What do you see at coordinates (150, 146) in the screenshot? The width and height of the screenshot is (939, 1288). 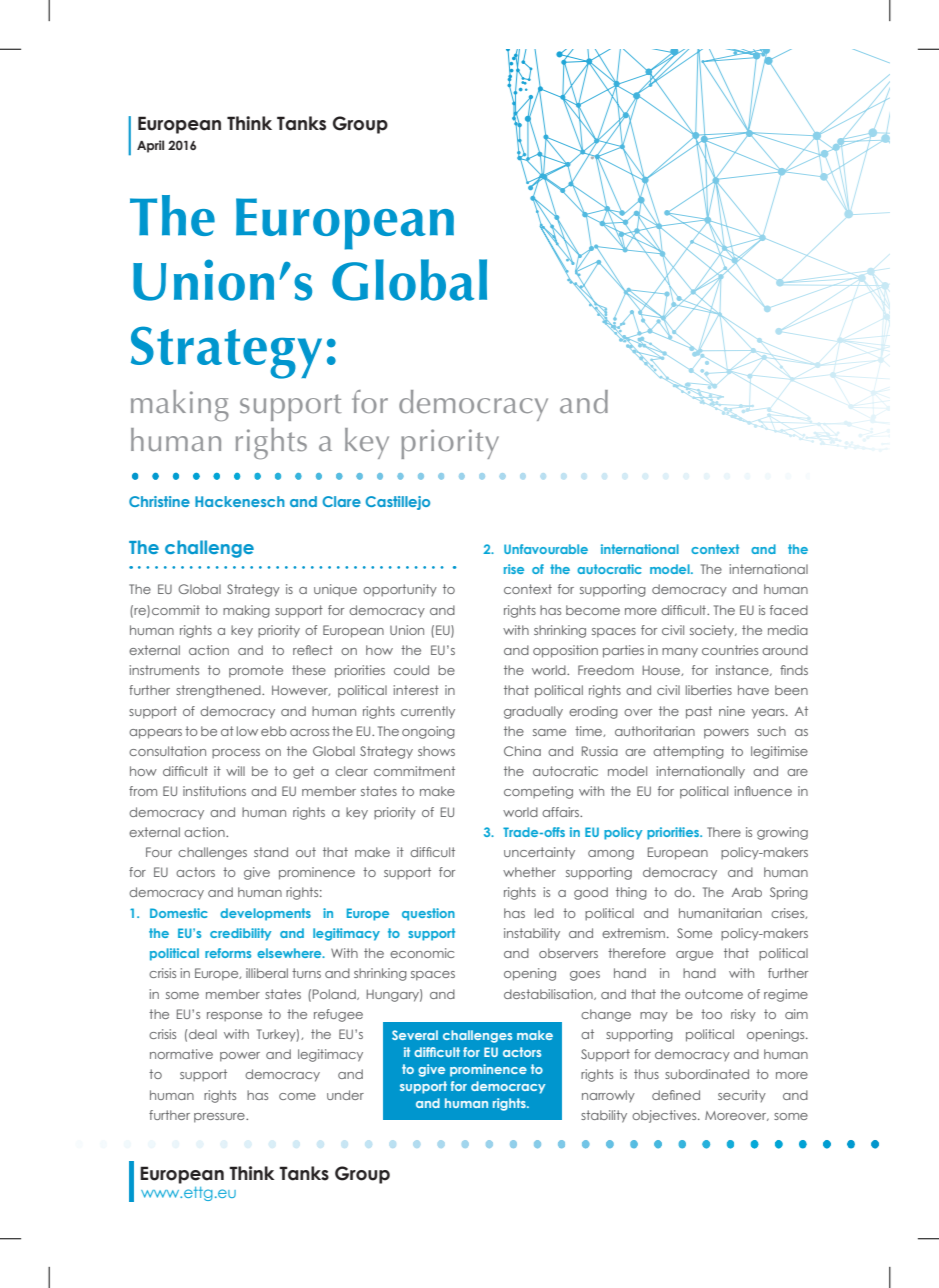 I see `April` at bounding box center [150, 146].
